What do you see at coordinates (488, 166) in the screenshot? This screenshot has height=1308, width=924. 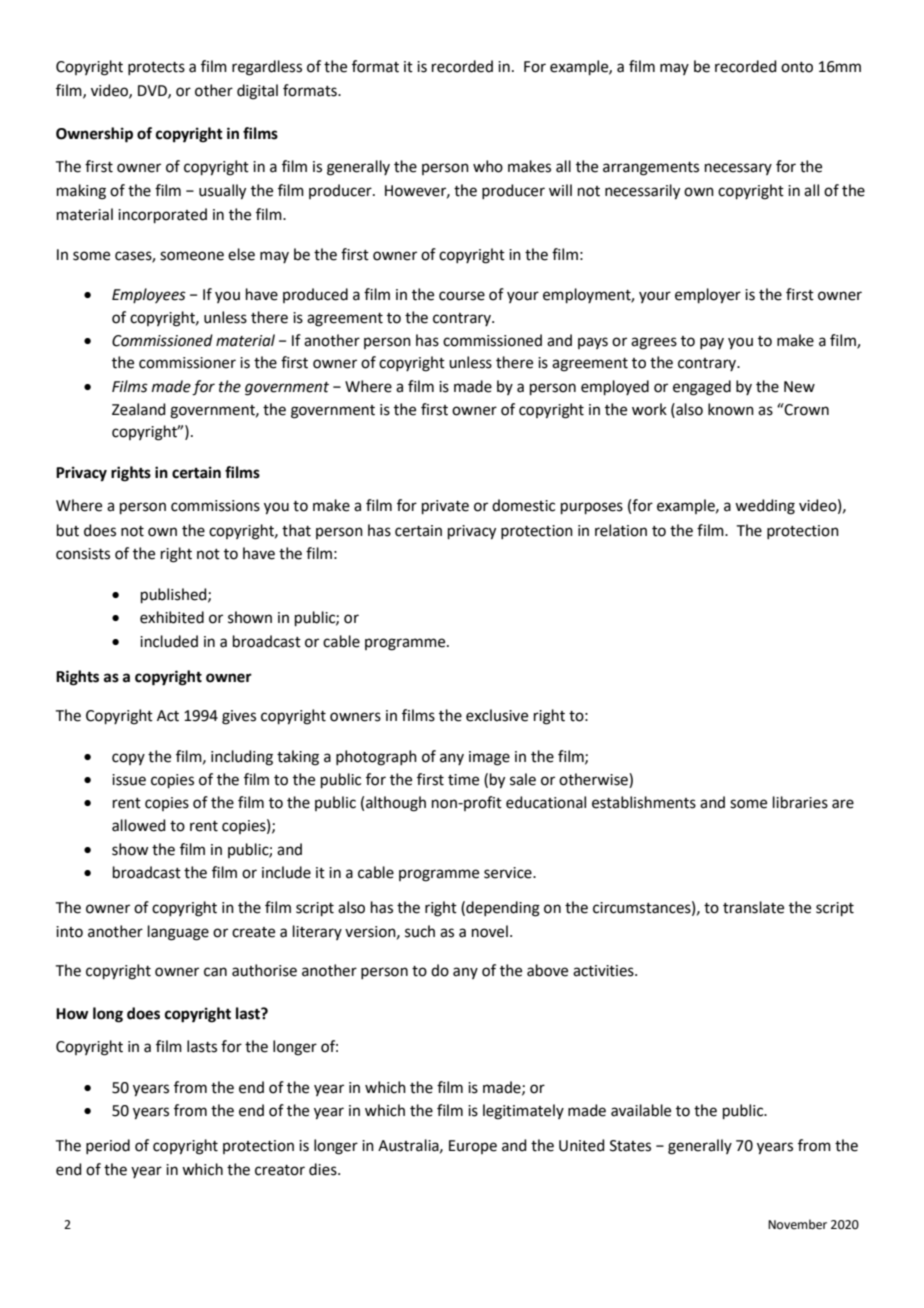 I see `who` at bounding box center [488, 166].
